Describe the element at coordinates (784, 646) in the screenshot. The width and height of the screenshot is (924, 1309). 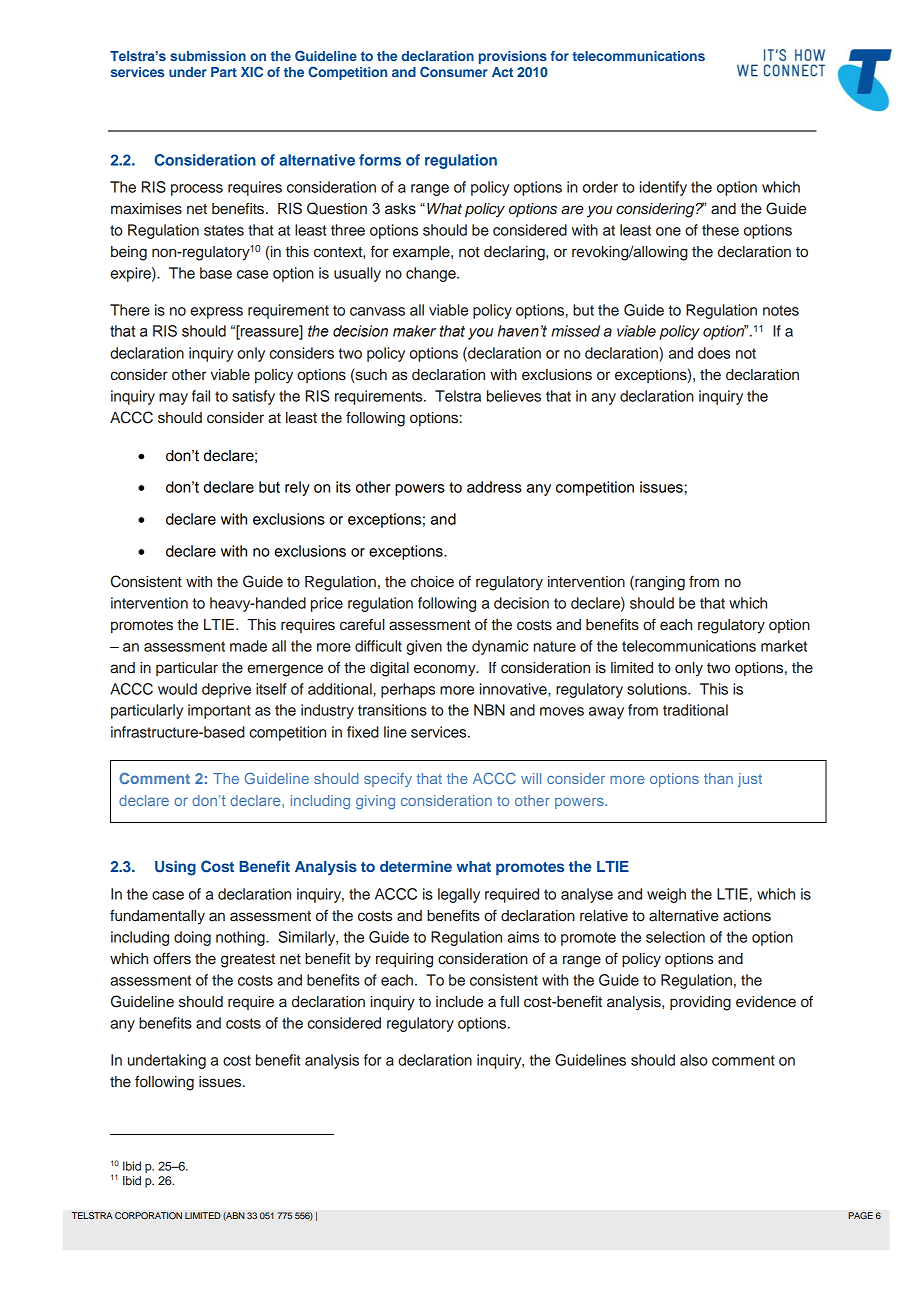
I see `market` at that location.
